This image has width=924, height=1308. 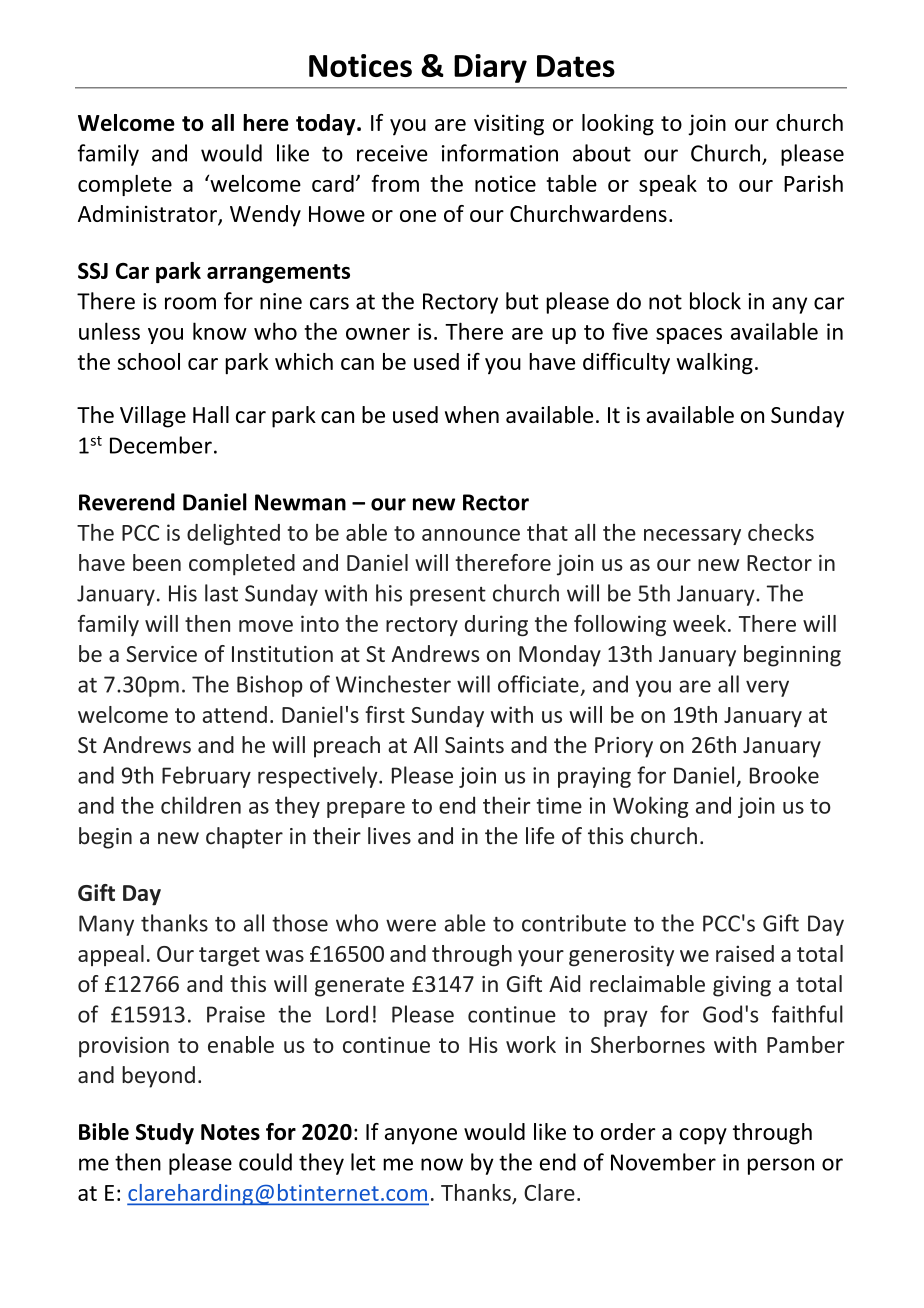 What do you see at coordinates (165, 1134) in the image?
I see `Study` at bounding box center [165, 1134].
